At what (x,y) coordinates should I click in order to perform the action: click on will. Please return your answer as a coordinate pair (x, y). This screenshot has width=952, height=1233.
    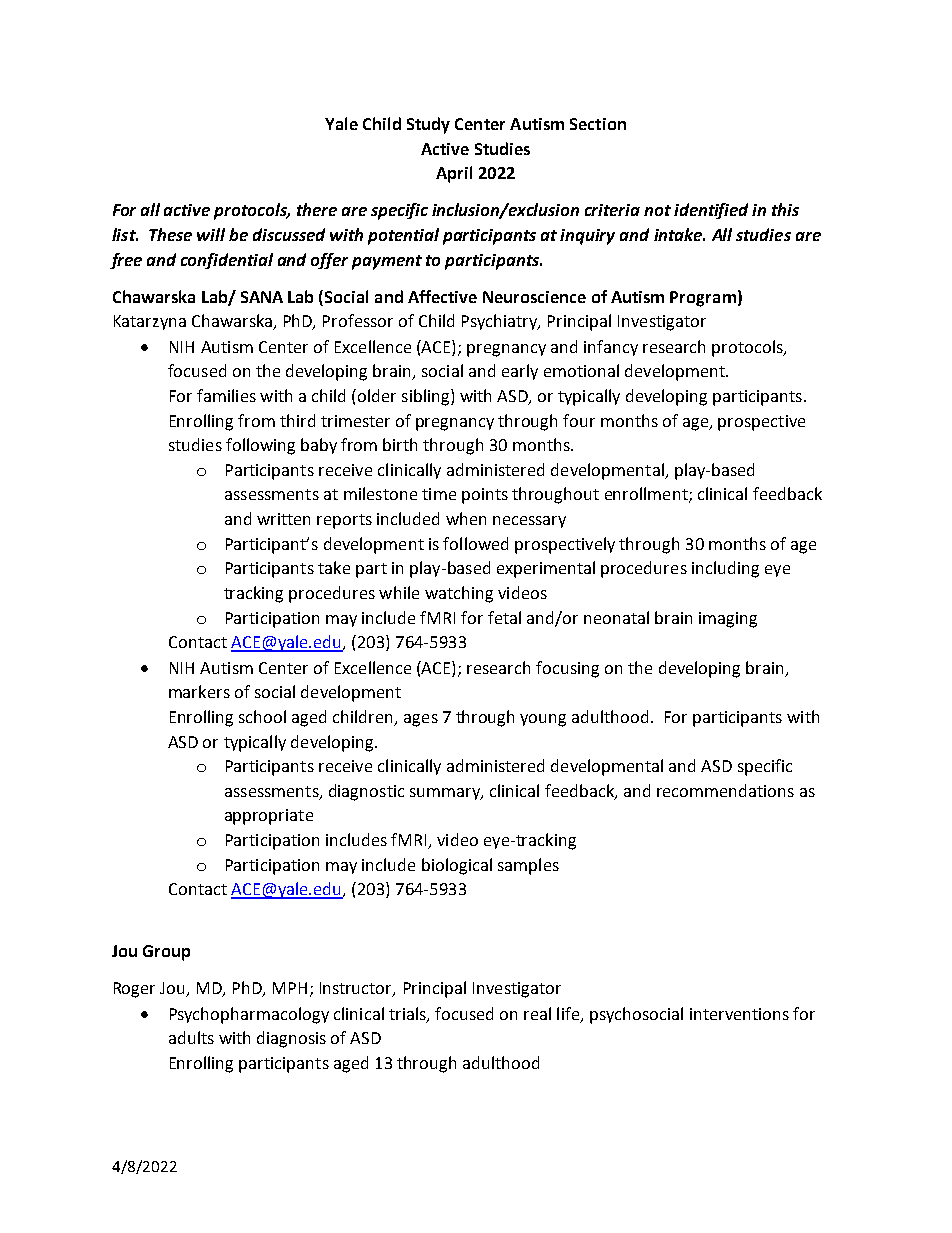
    Looking at the image, I should click on (211, 234).
